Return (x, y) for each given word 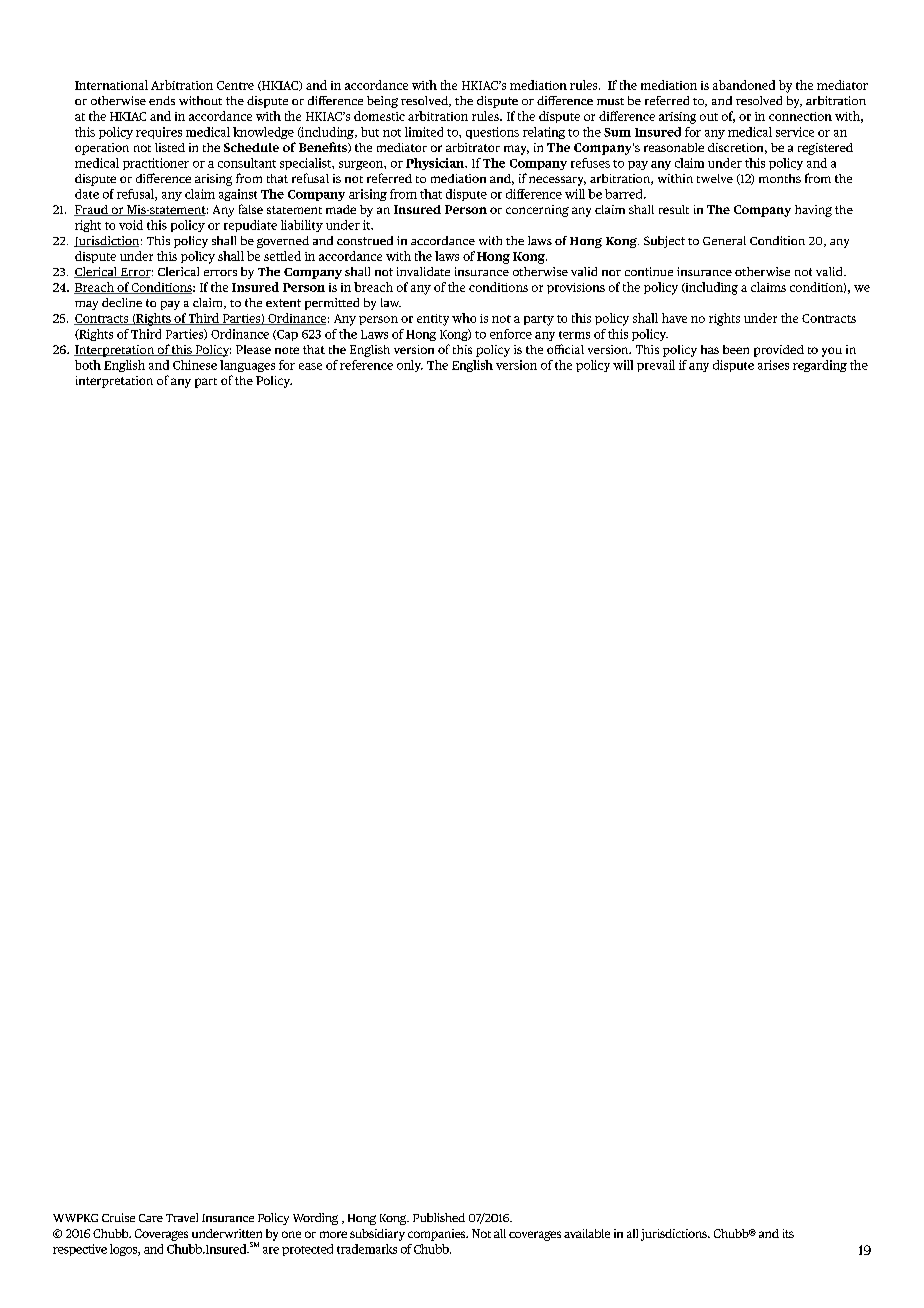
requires (159, 133)
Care (151, 1218)
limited (424, 132)
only (410, 366)
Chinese (195, 365)
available (587, 1233)
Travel (182, 1217)
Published (439, 1217)
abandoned (744, 85)
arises (773, 365)
